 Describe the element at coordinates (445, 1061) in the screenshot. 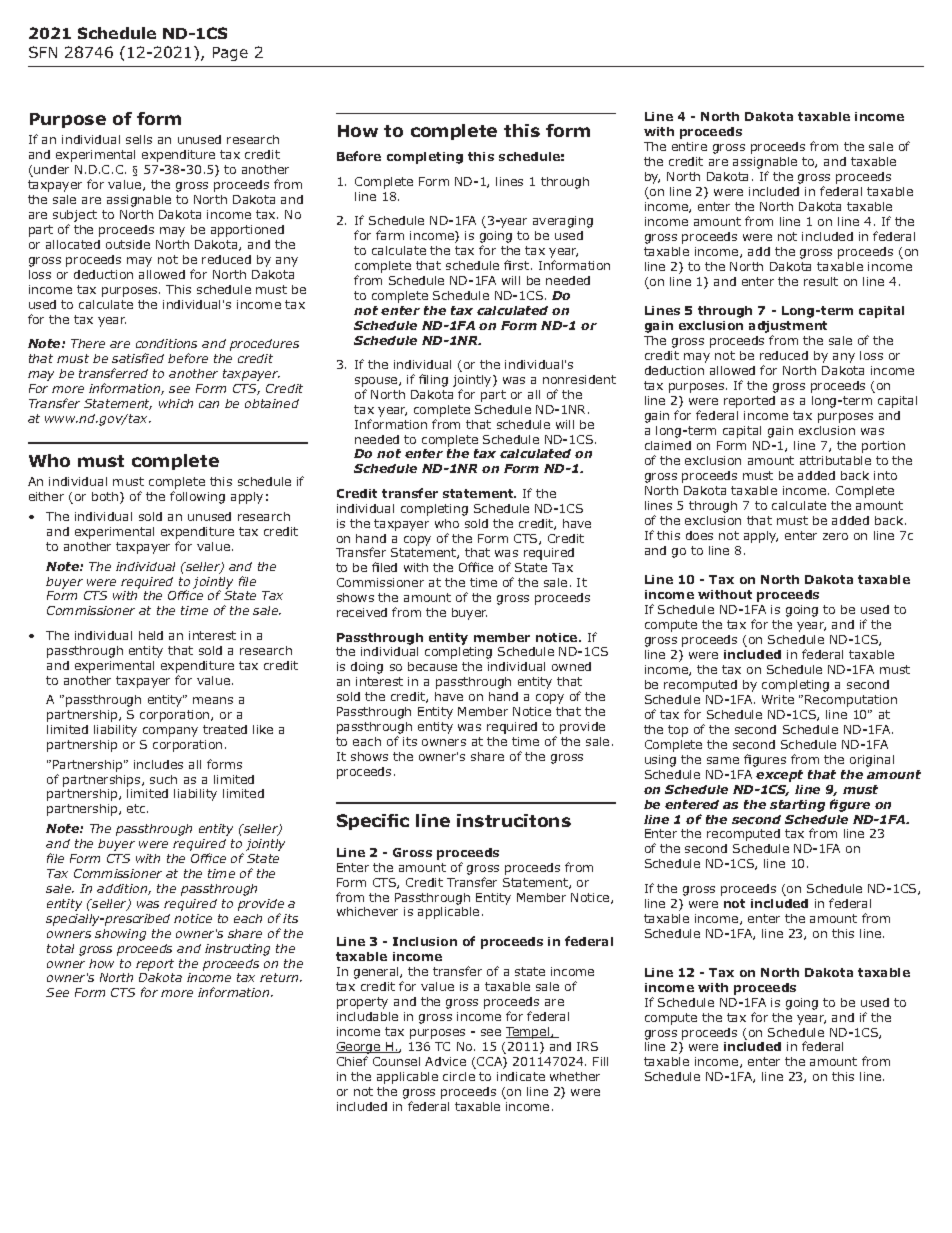

I see `Advice` at that location.
